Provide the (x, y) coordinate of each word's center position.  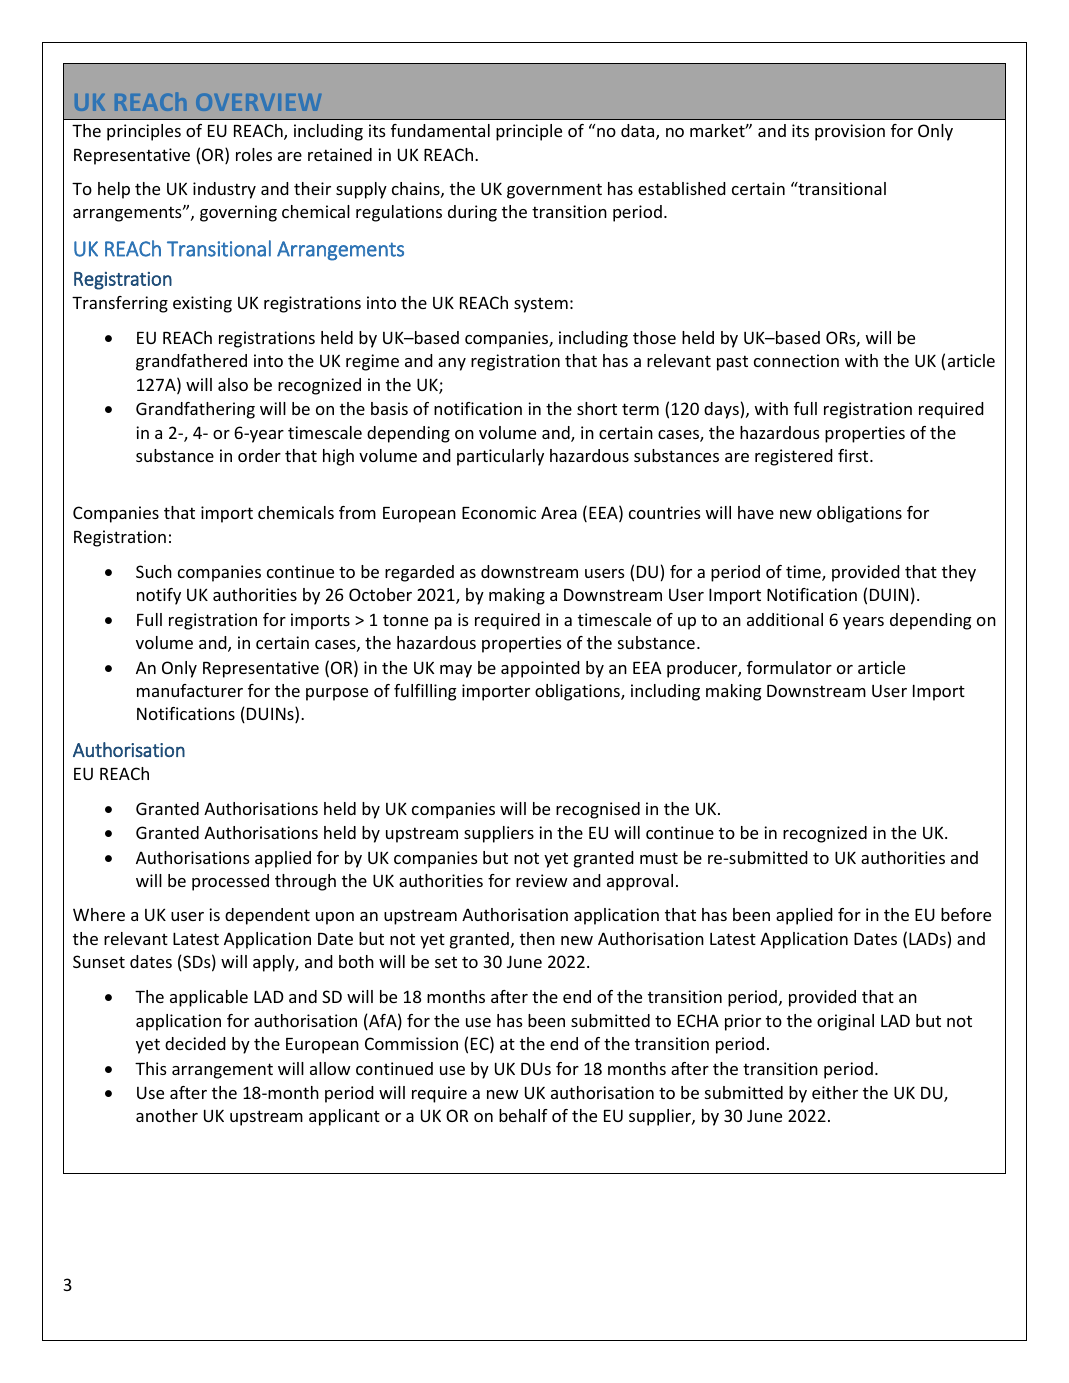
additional (785, 619)
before (966, 914)
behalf (523, 1115)
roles (254, 154)
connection (796, 360)
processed (230, 882)
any (452, 364)
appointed (540, 669)
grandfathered (191, 362)
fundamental (440, 130)
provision (850, 132)
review (542, 880)
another (167, 1115)
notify (159, 596)
